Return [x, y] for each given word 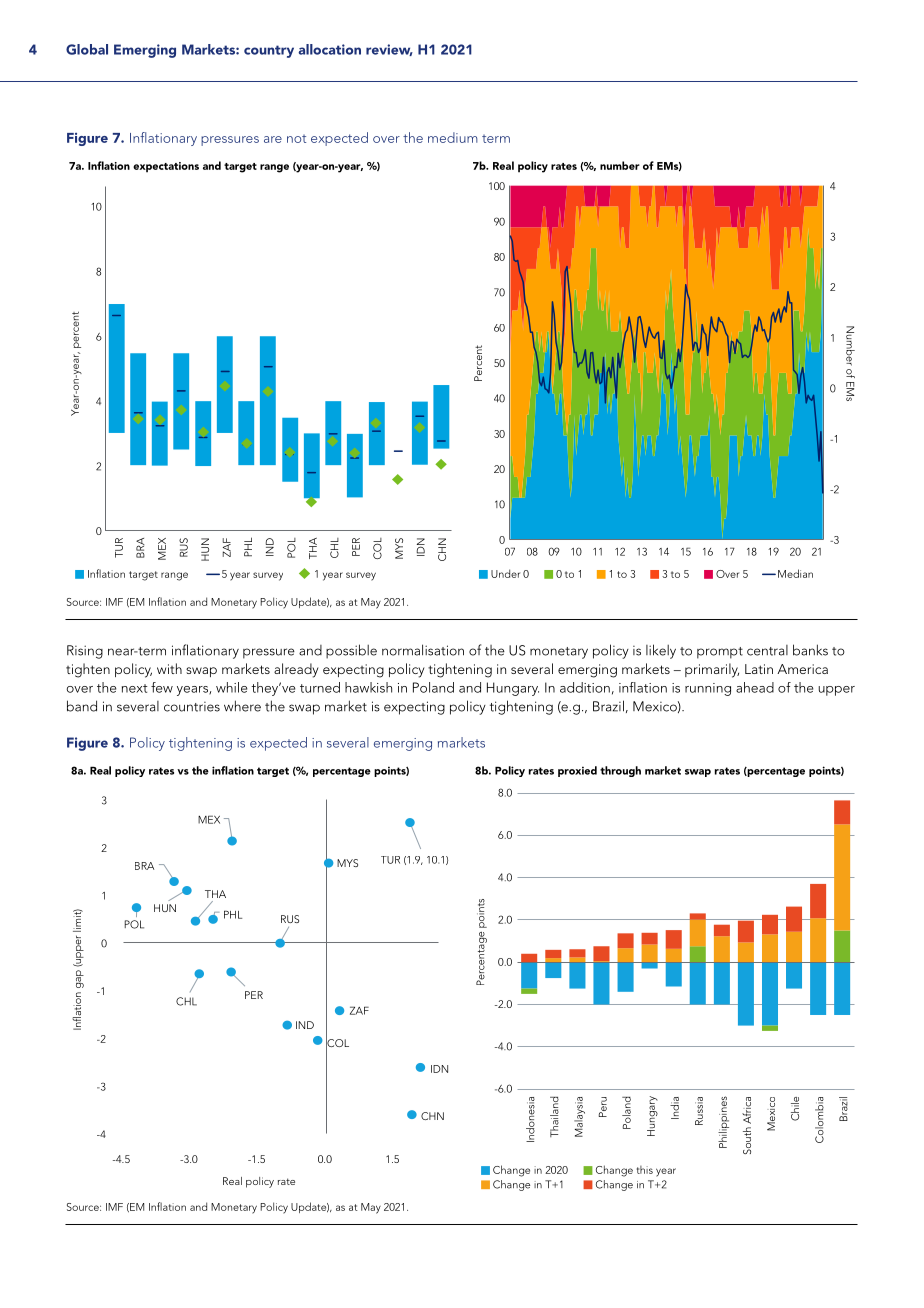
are [273, 139]
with [169, 668]
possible [351, 651]
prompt [720, 653]
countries [192, 707]
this [645, 1170]
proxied [577, 771]
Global [87, 49]
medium [453, 137]
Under [505, 573]
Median [795, 573]
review [389, 50]
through [620, 771]
